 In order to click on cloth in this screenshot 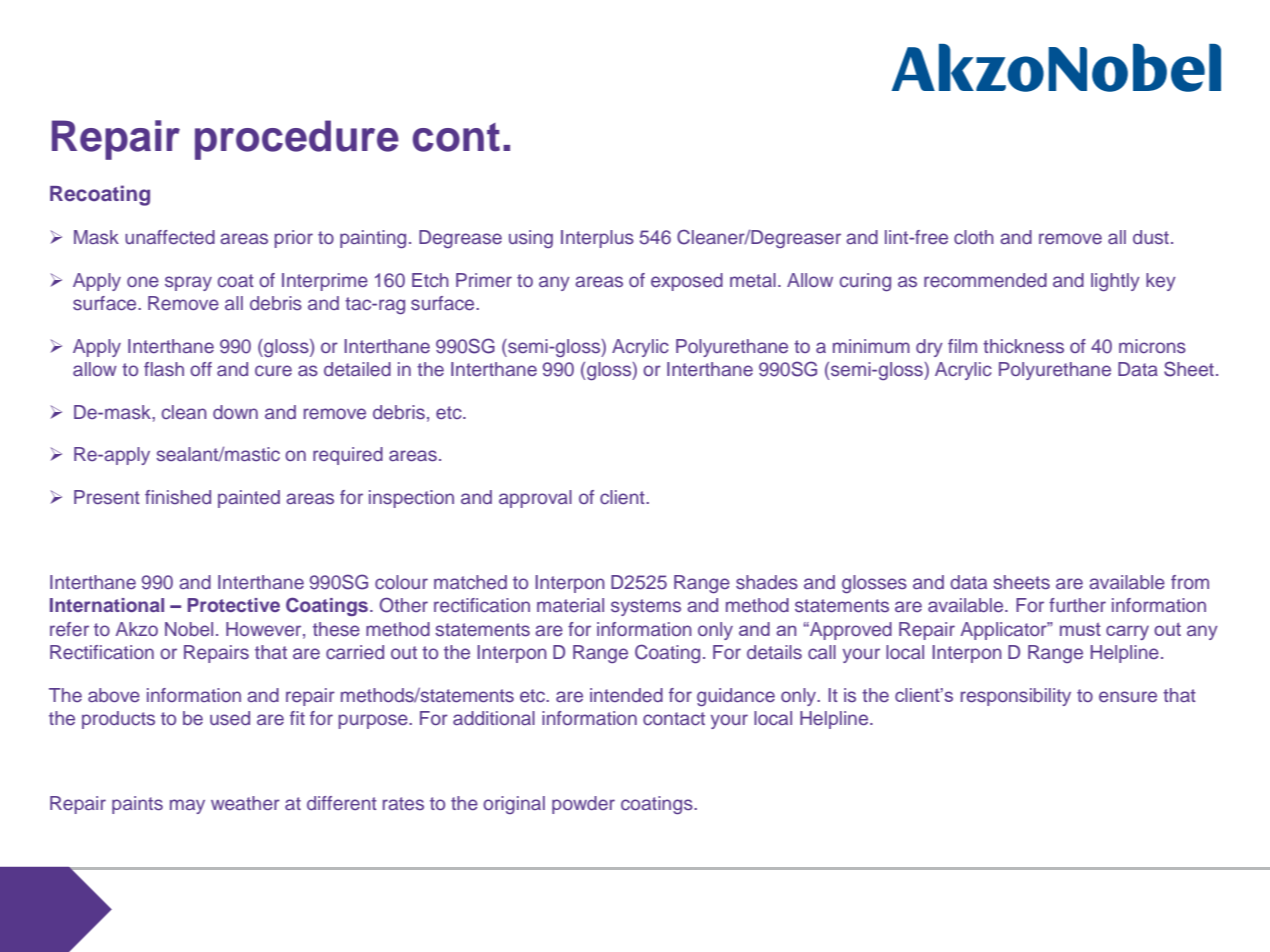, I will do `click(974, 237)`.
